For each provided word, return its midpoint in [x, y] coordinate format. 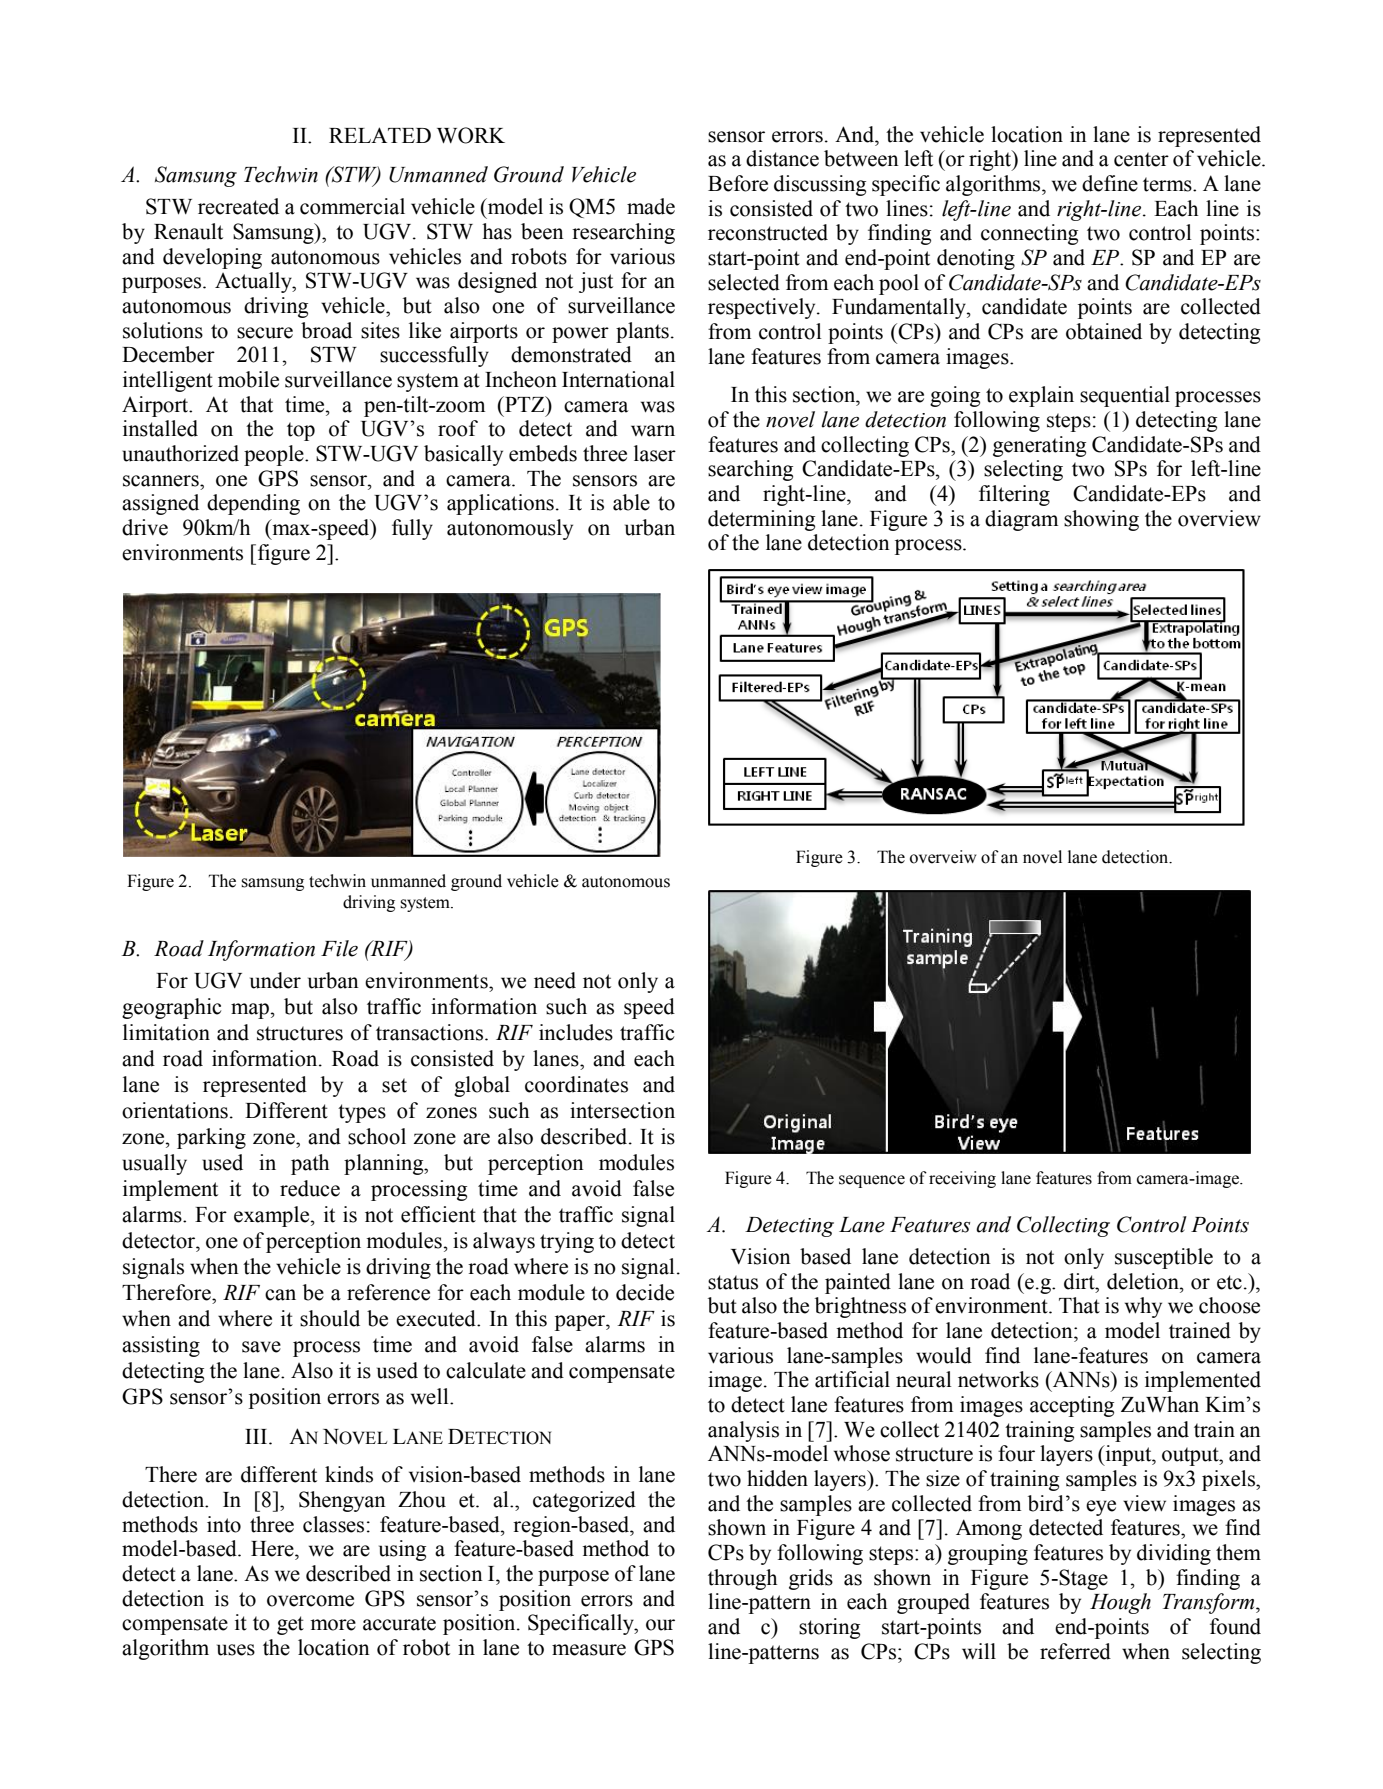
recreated [238, 206]
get [290, 1625]
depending [253, 504]
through [742, 1579]
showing [1101, 520]
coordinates [576, 1084]
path [310, 1164]
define [1110, 183]
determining [761, 520]
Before [738, 183]
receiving [962, 1179]
